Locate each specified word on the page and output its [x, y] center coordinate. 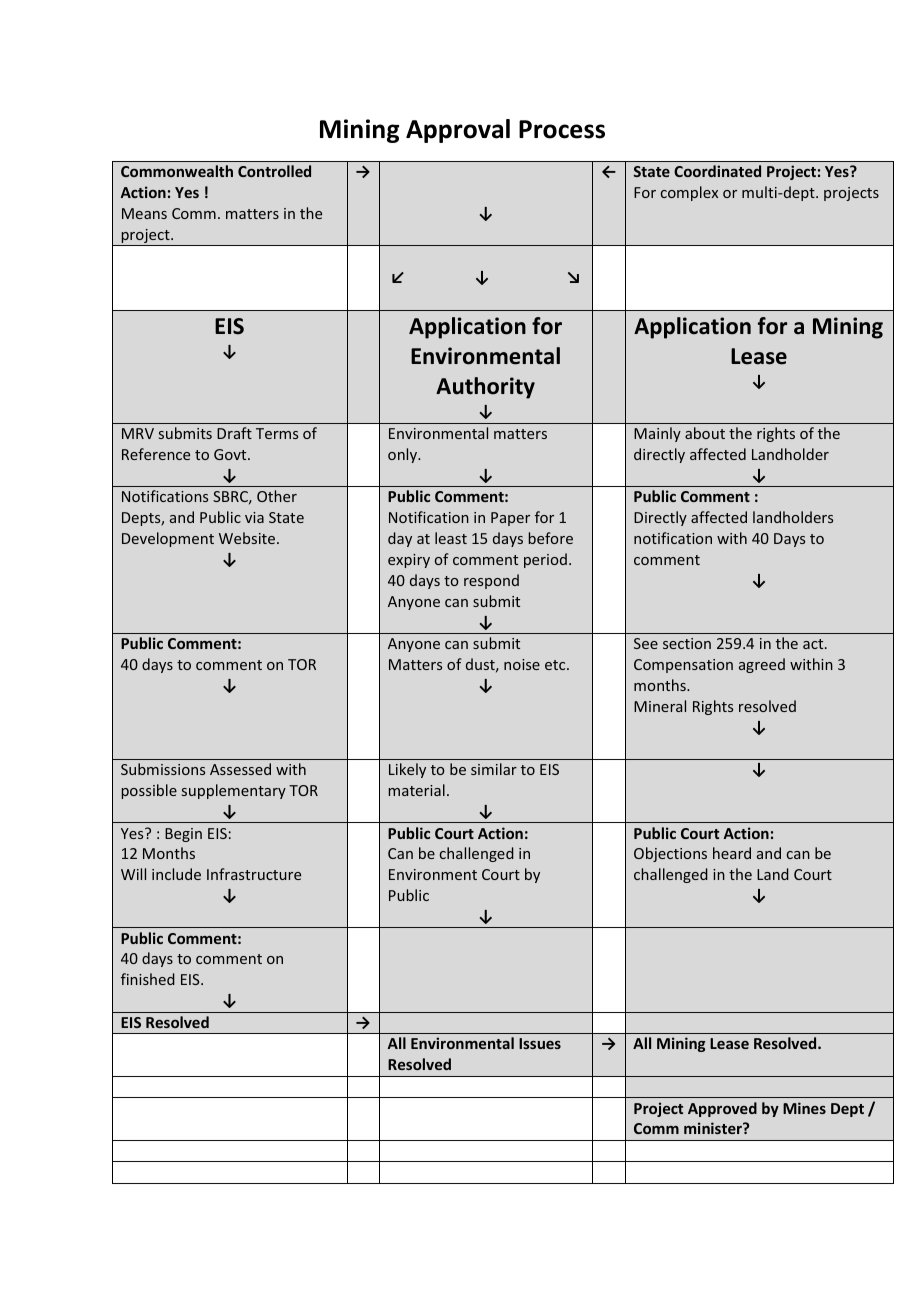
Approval [458, 131]
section [687, 643]
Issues [540, 1043]
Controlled [274, 171]
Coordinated [717, 171]
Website [248, 538]
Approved [722, 1109]
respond [491, 581]
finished [148, 979]
